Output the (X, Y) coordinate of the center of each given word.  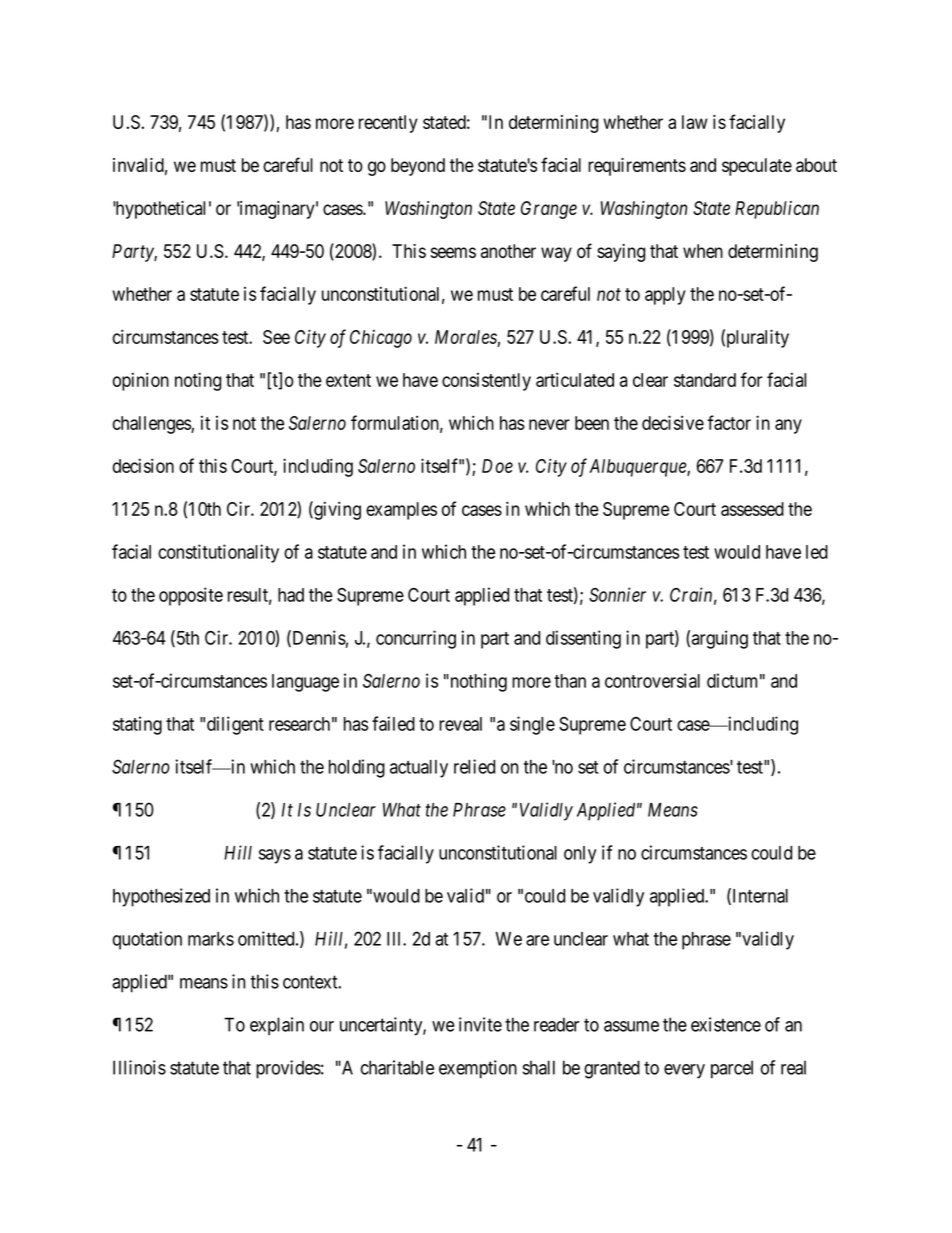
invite (480, 1024)
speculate (757, 167)
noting (198, 381)
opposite (191, 596)
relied (474, 766)
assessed (752, 509)
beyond (418, 167)
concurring (416, 639)
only (580, 855)
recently (388, 124)
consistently (486, 382)
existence (726, 1024)
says (275, 856)
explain (277, 1026)
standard (705, 380)
